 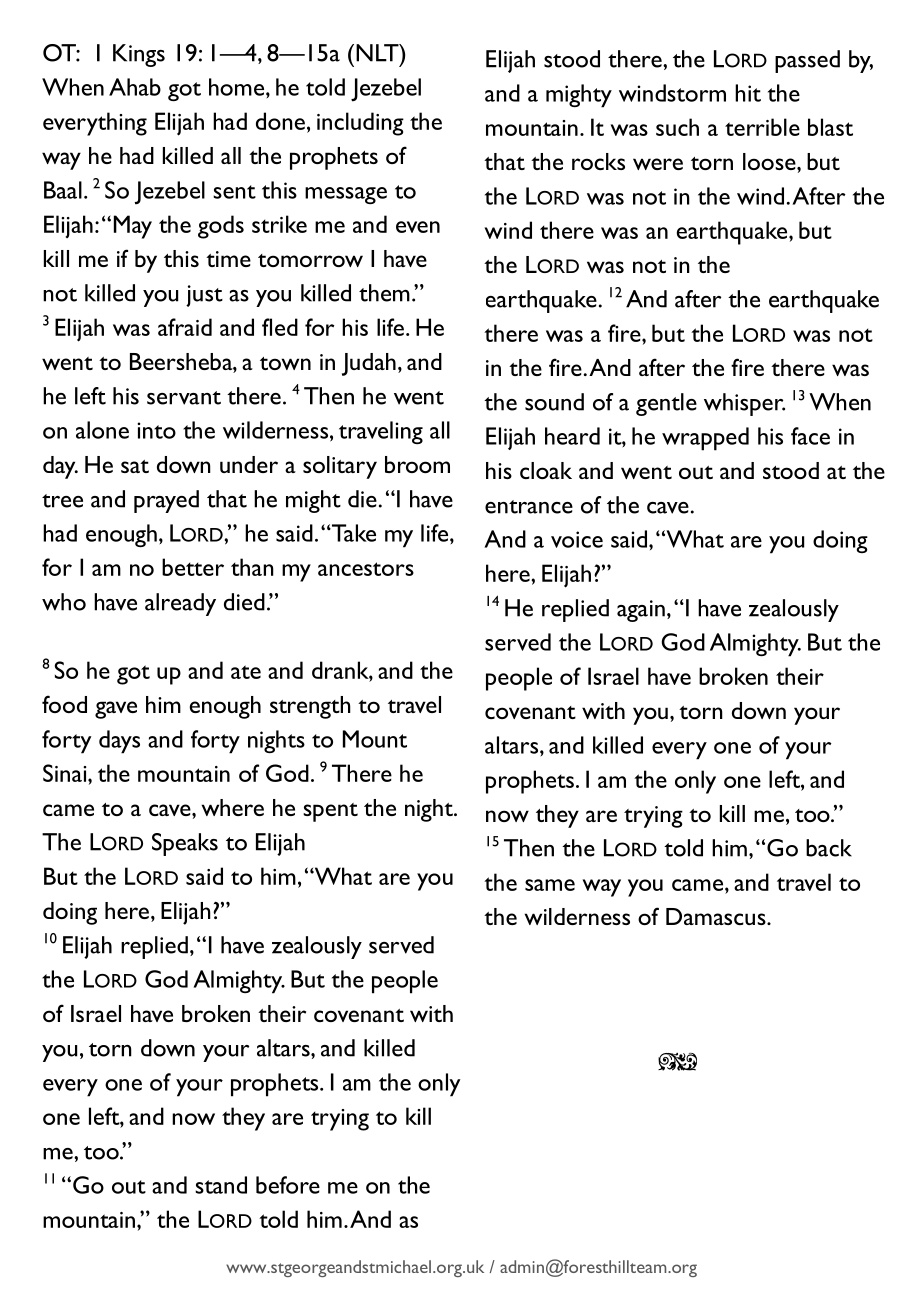 I want to click on NLT, so click(x=378, y=53).
